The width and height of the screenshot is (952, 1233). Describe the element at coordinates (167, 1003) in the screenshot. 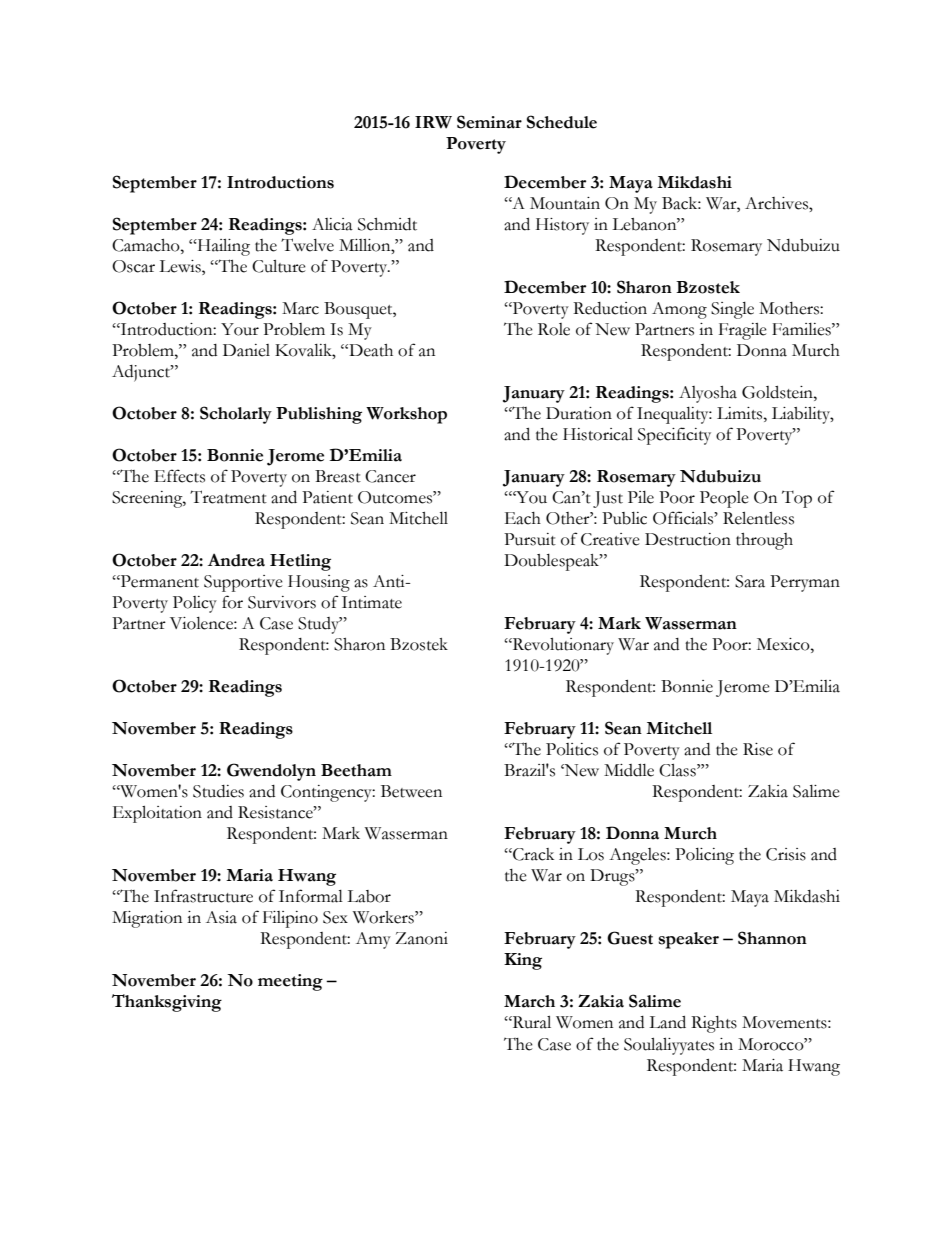

I see `Thanksgiving` at that location.
